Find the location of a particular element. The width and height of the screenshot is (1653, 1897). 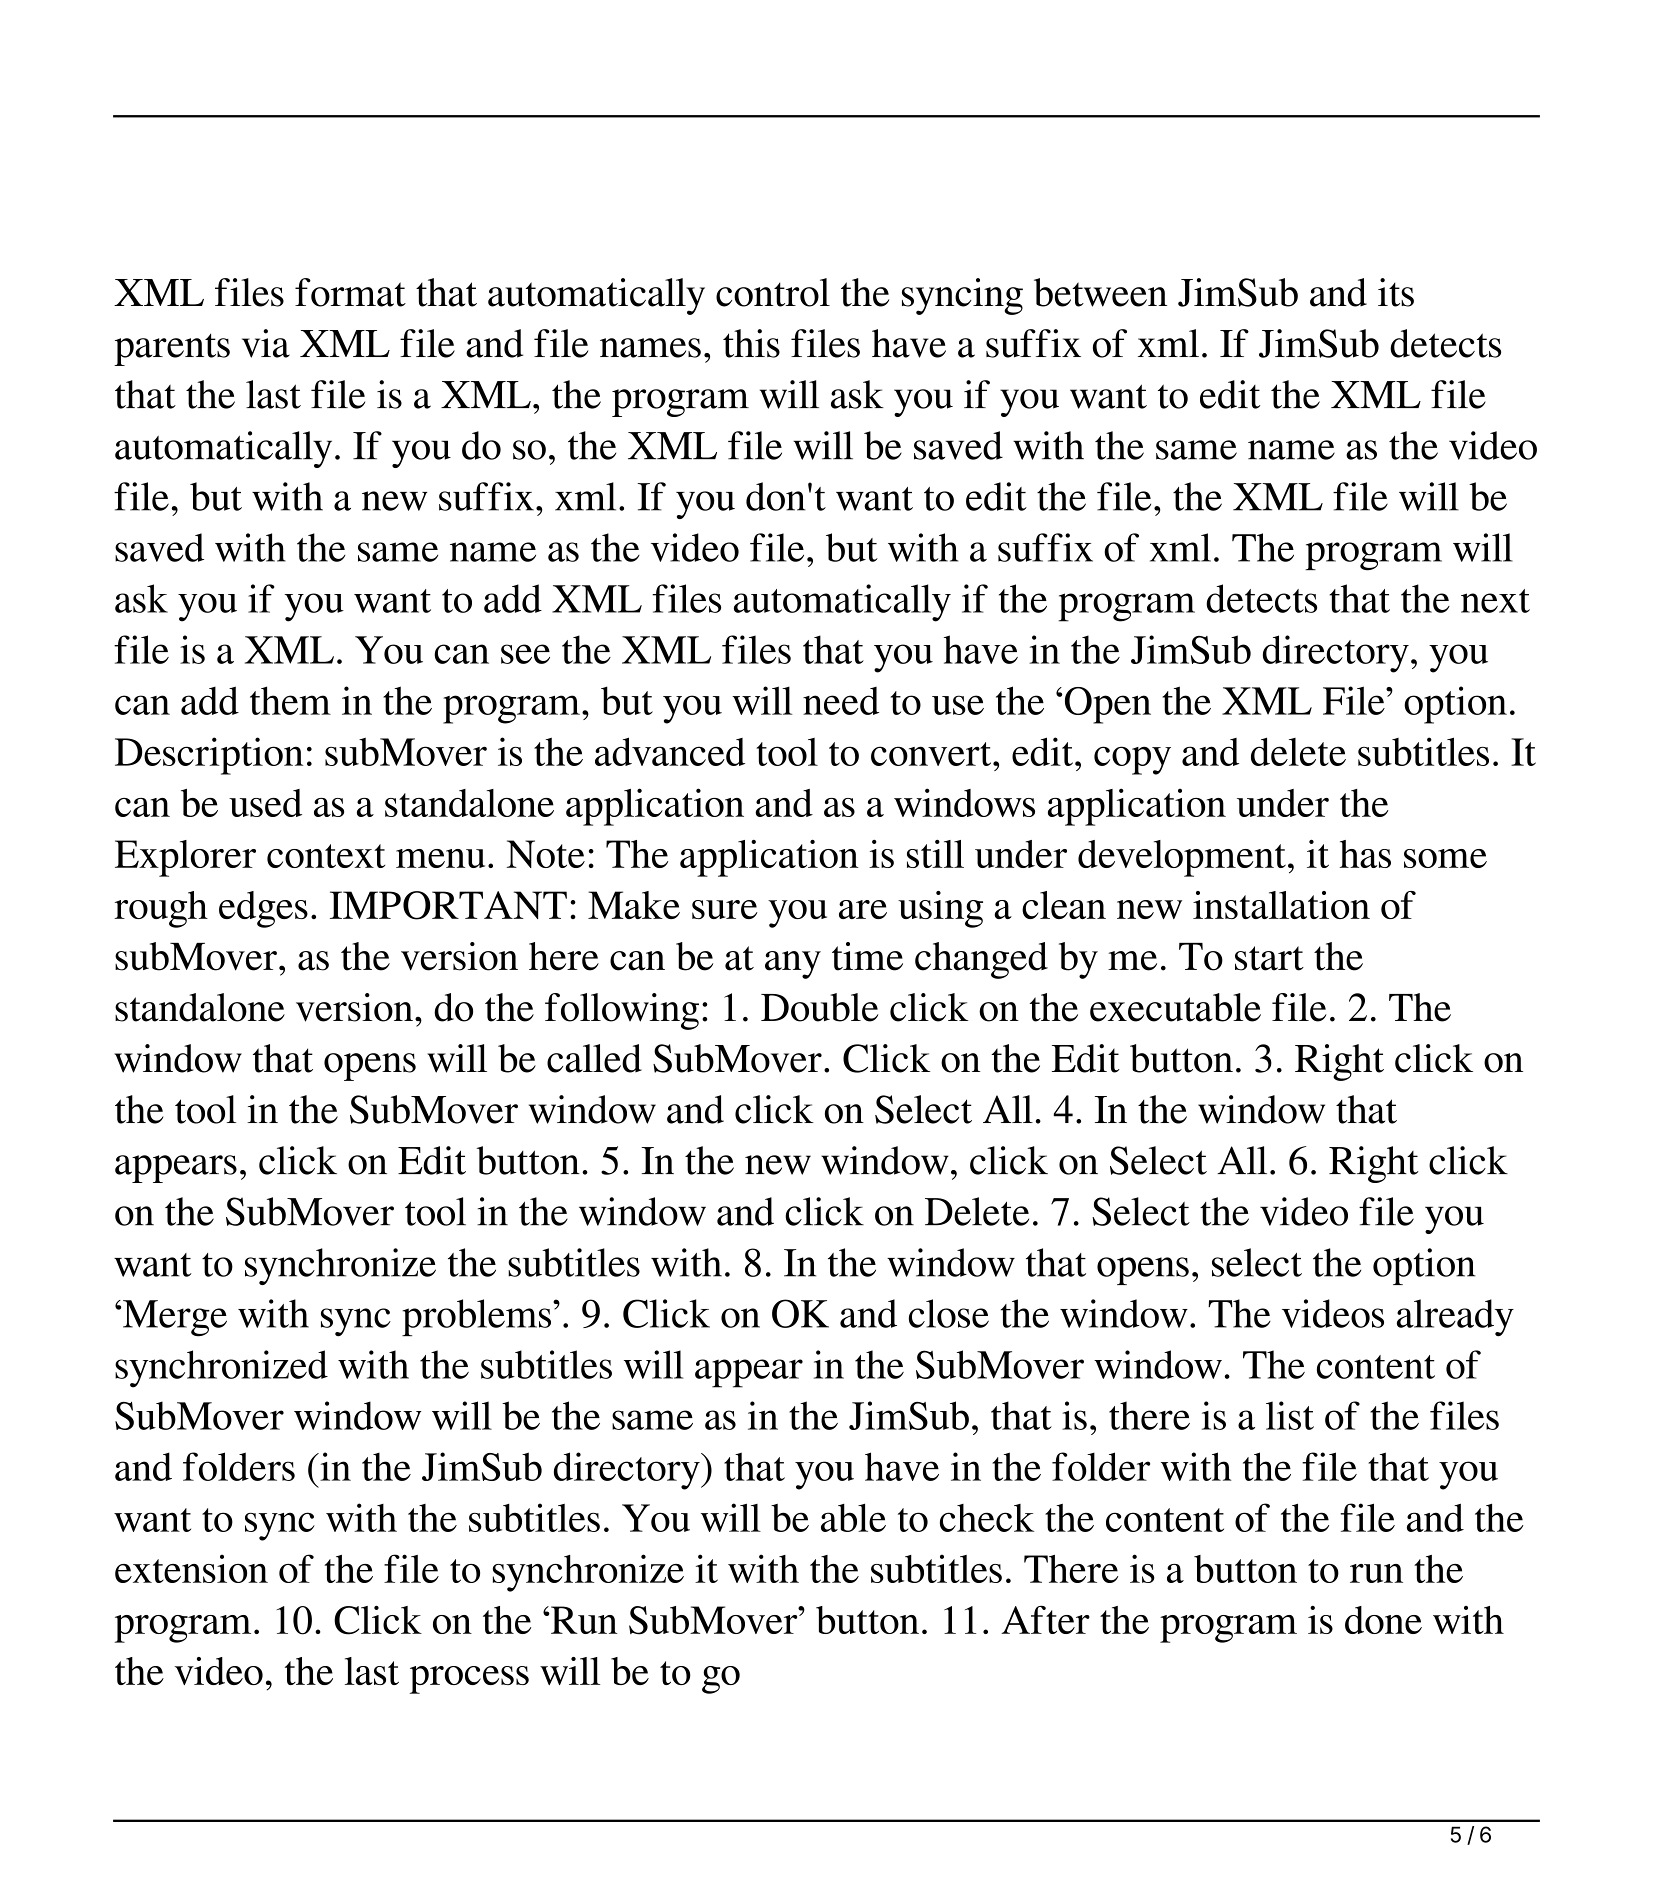

close is located at coordinates (949, 1313).
